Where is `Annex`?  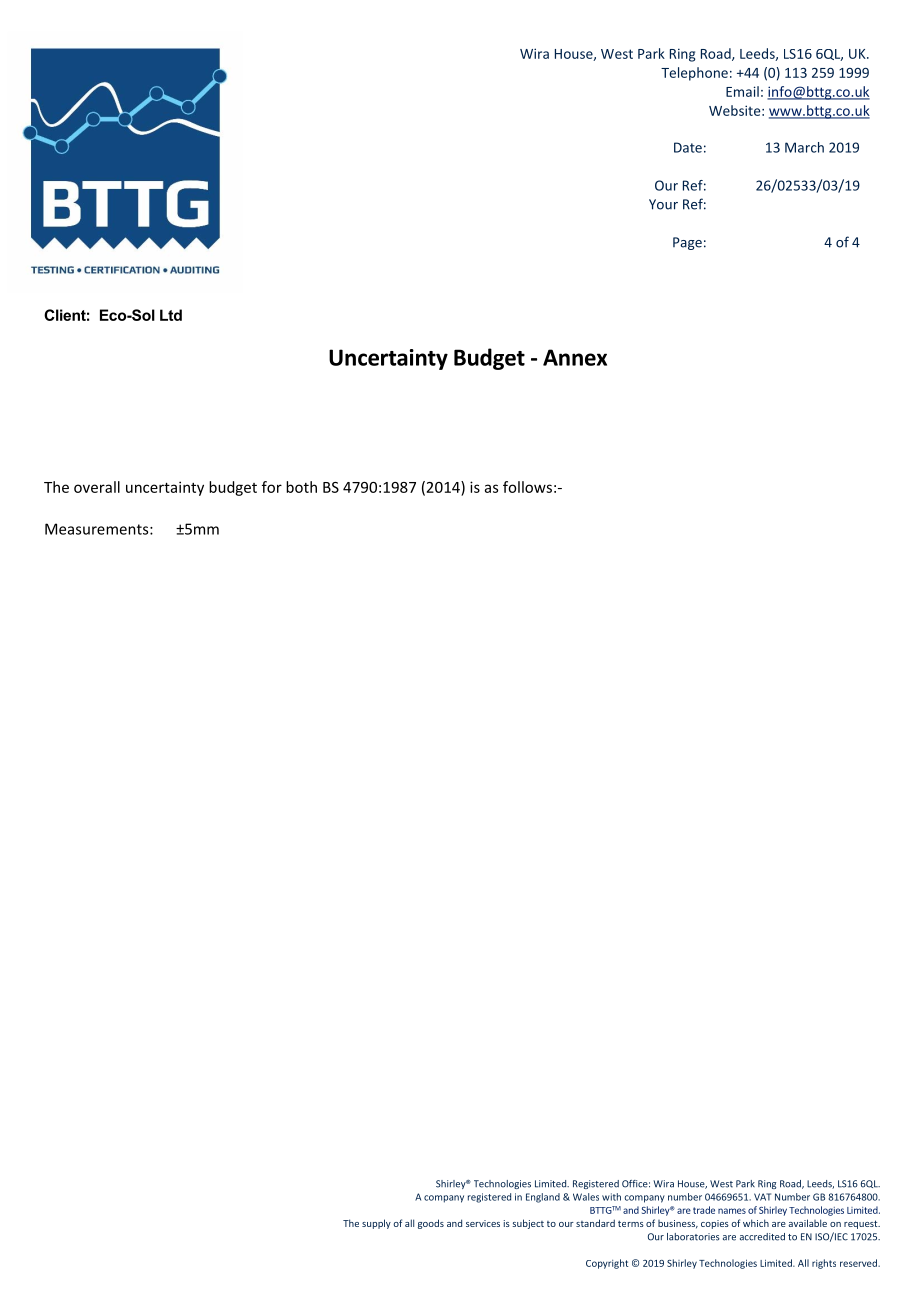
Annex is located at coordinates (575, 357).
